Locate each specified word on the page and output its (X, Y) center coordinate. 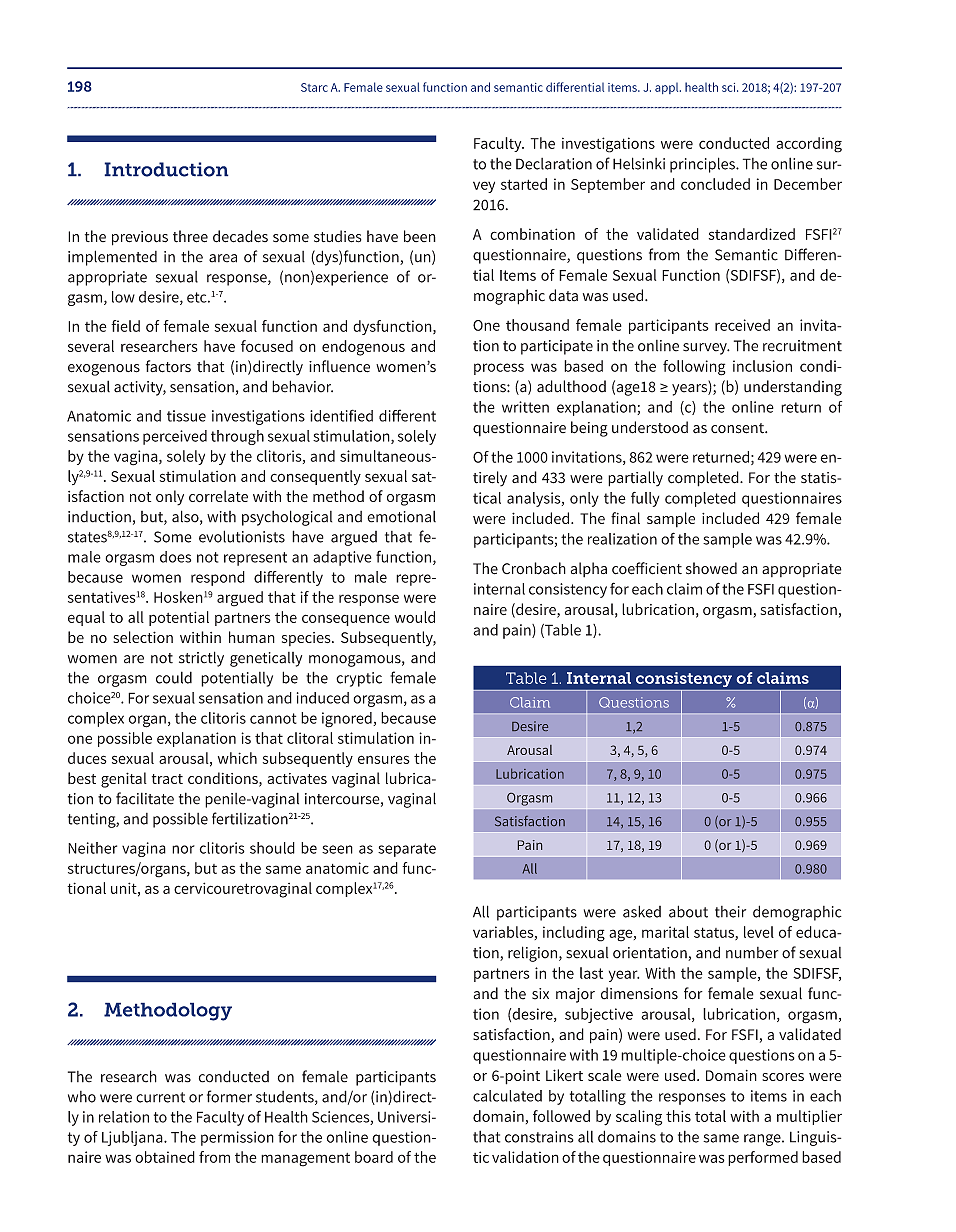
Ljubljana (133, 1138)
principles (703, 165)
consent (738, 428)
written (525, 407)
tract (167, 779)
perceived (175, 437)
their (730, 912)
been (420, 236)
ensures (384, 759)
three (190, 236)
